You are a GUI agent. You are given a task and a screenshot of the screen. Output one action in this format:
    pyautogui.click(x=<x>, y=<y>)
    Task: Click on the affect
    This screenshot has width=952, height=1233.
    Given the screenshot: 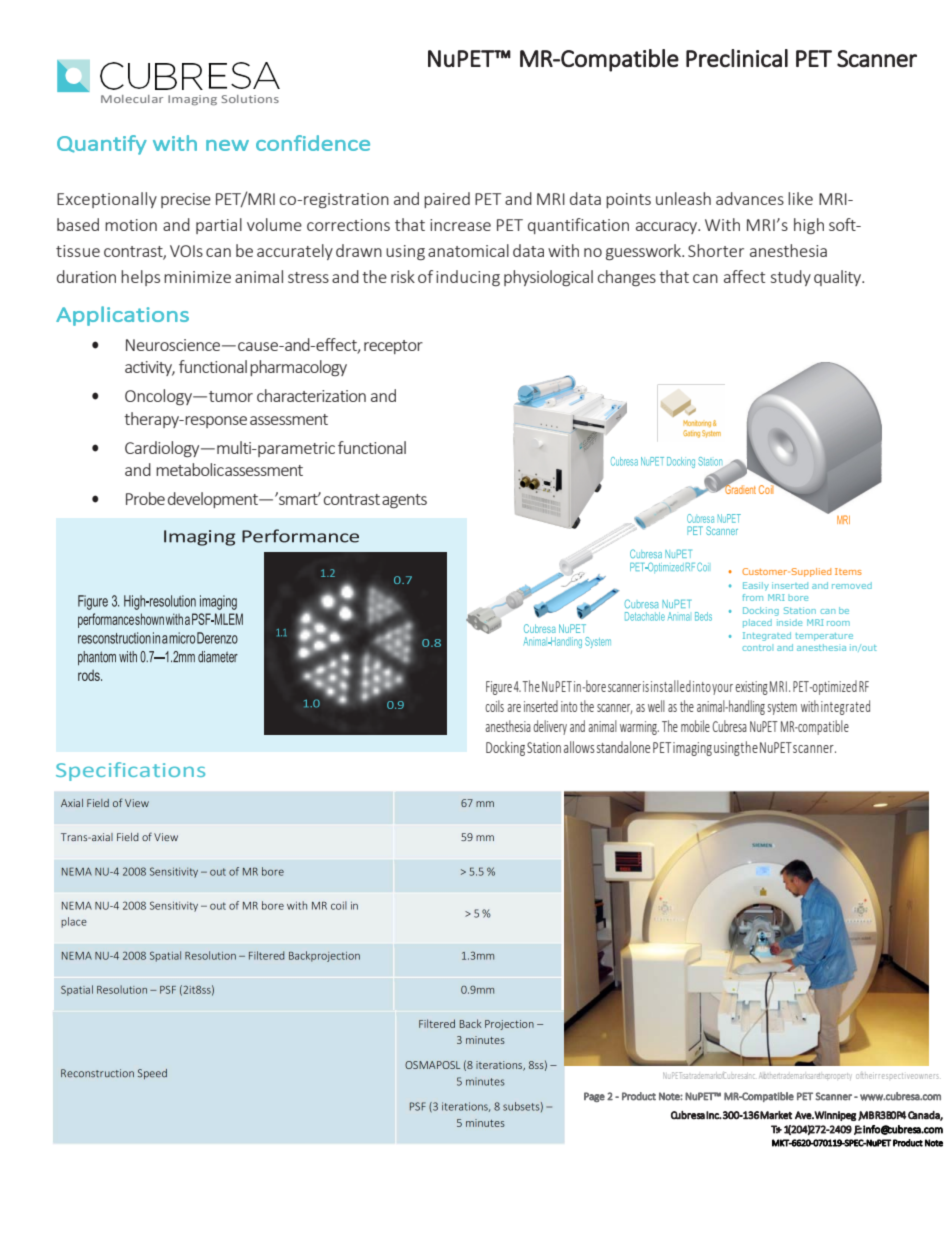 What is the action you would take?
    pyautogui.click(x=744, y=276)
